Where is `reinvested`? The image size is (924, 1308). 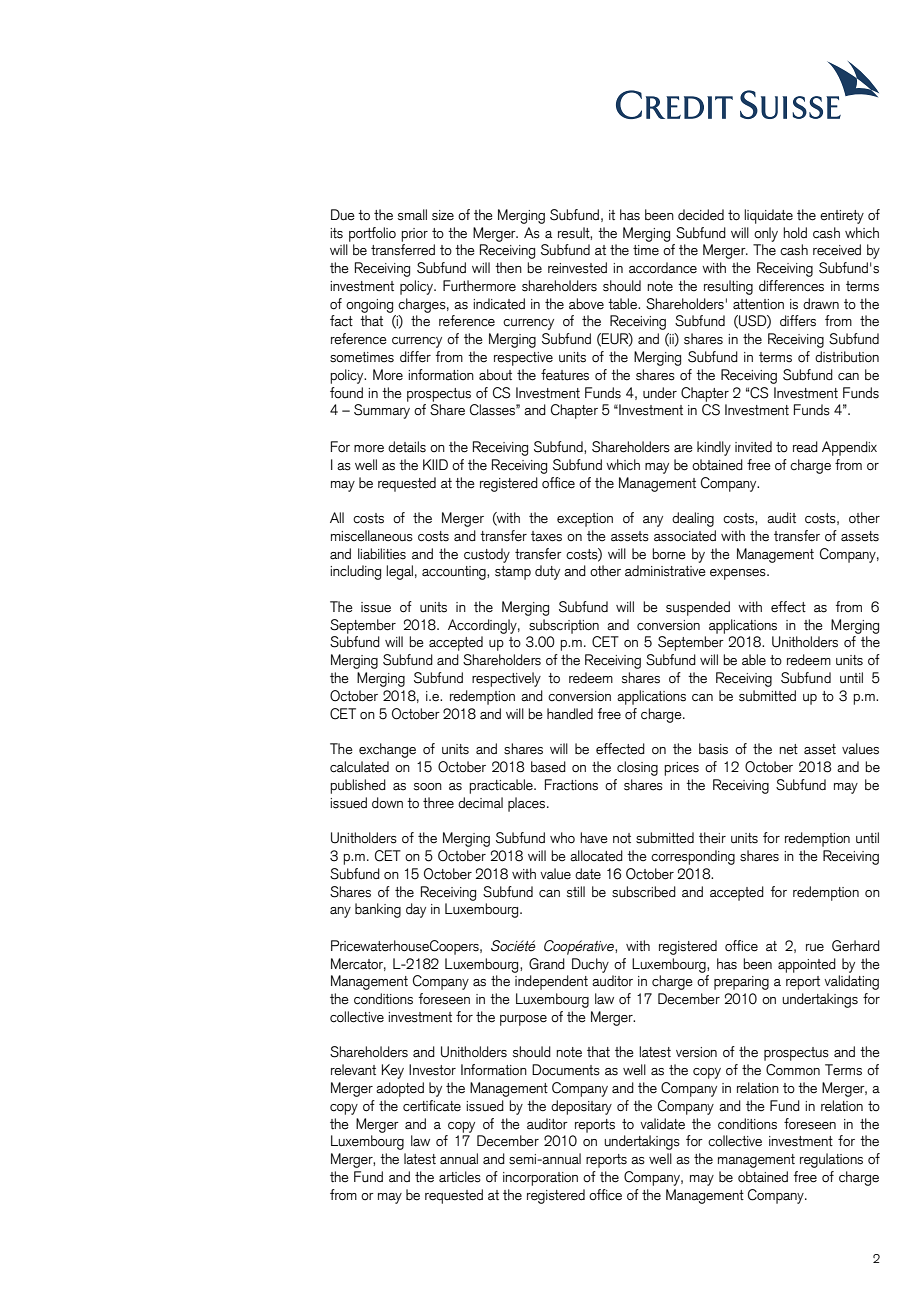 reinvested is located at coordinates (577, 268).
